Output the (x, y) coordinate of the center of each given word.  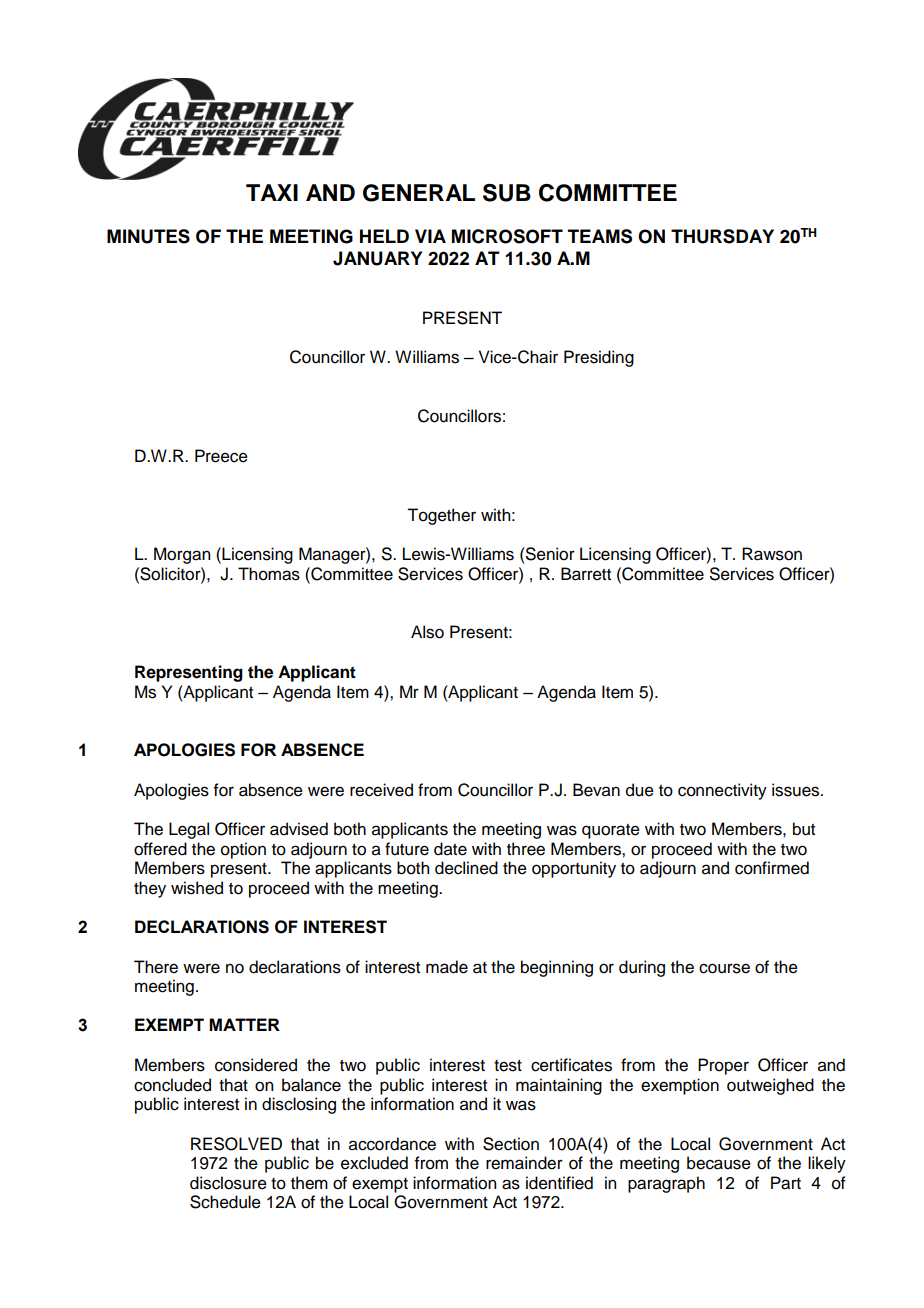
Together (441, 516)
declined (466, 868)
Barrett (586, 574)
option (243, 850)
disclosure (228, 1183)
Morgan (182, 555)
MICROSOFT (507, 236)
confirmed (772, 868)
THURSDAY (722, 236)
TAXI (272, 192)
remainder (524, 1163)
